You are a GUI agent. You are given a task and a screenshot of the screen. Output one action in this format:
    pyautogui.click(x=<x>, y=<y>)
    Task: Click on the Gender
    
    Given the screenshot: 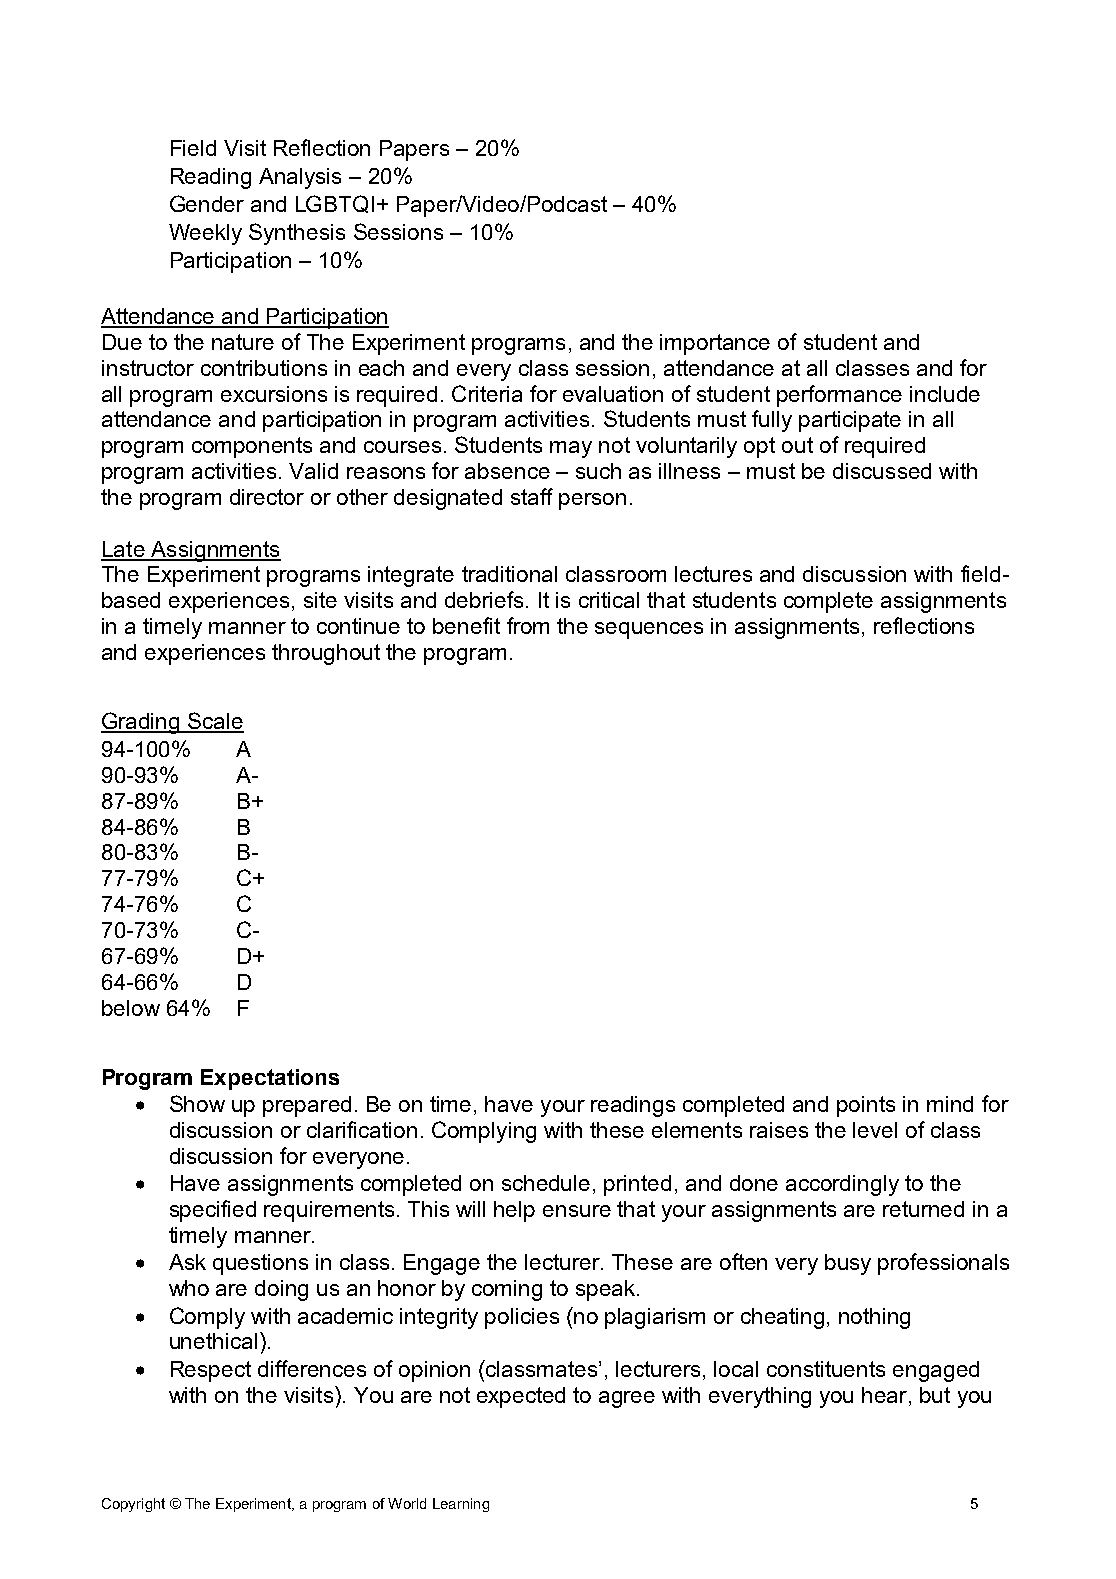 What is the action you would take?
    pyautogui.click(x=207, y=203)
